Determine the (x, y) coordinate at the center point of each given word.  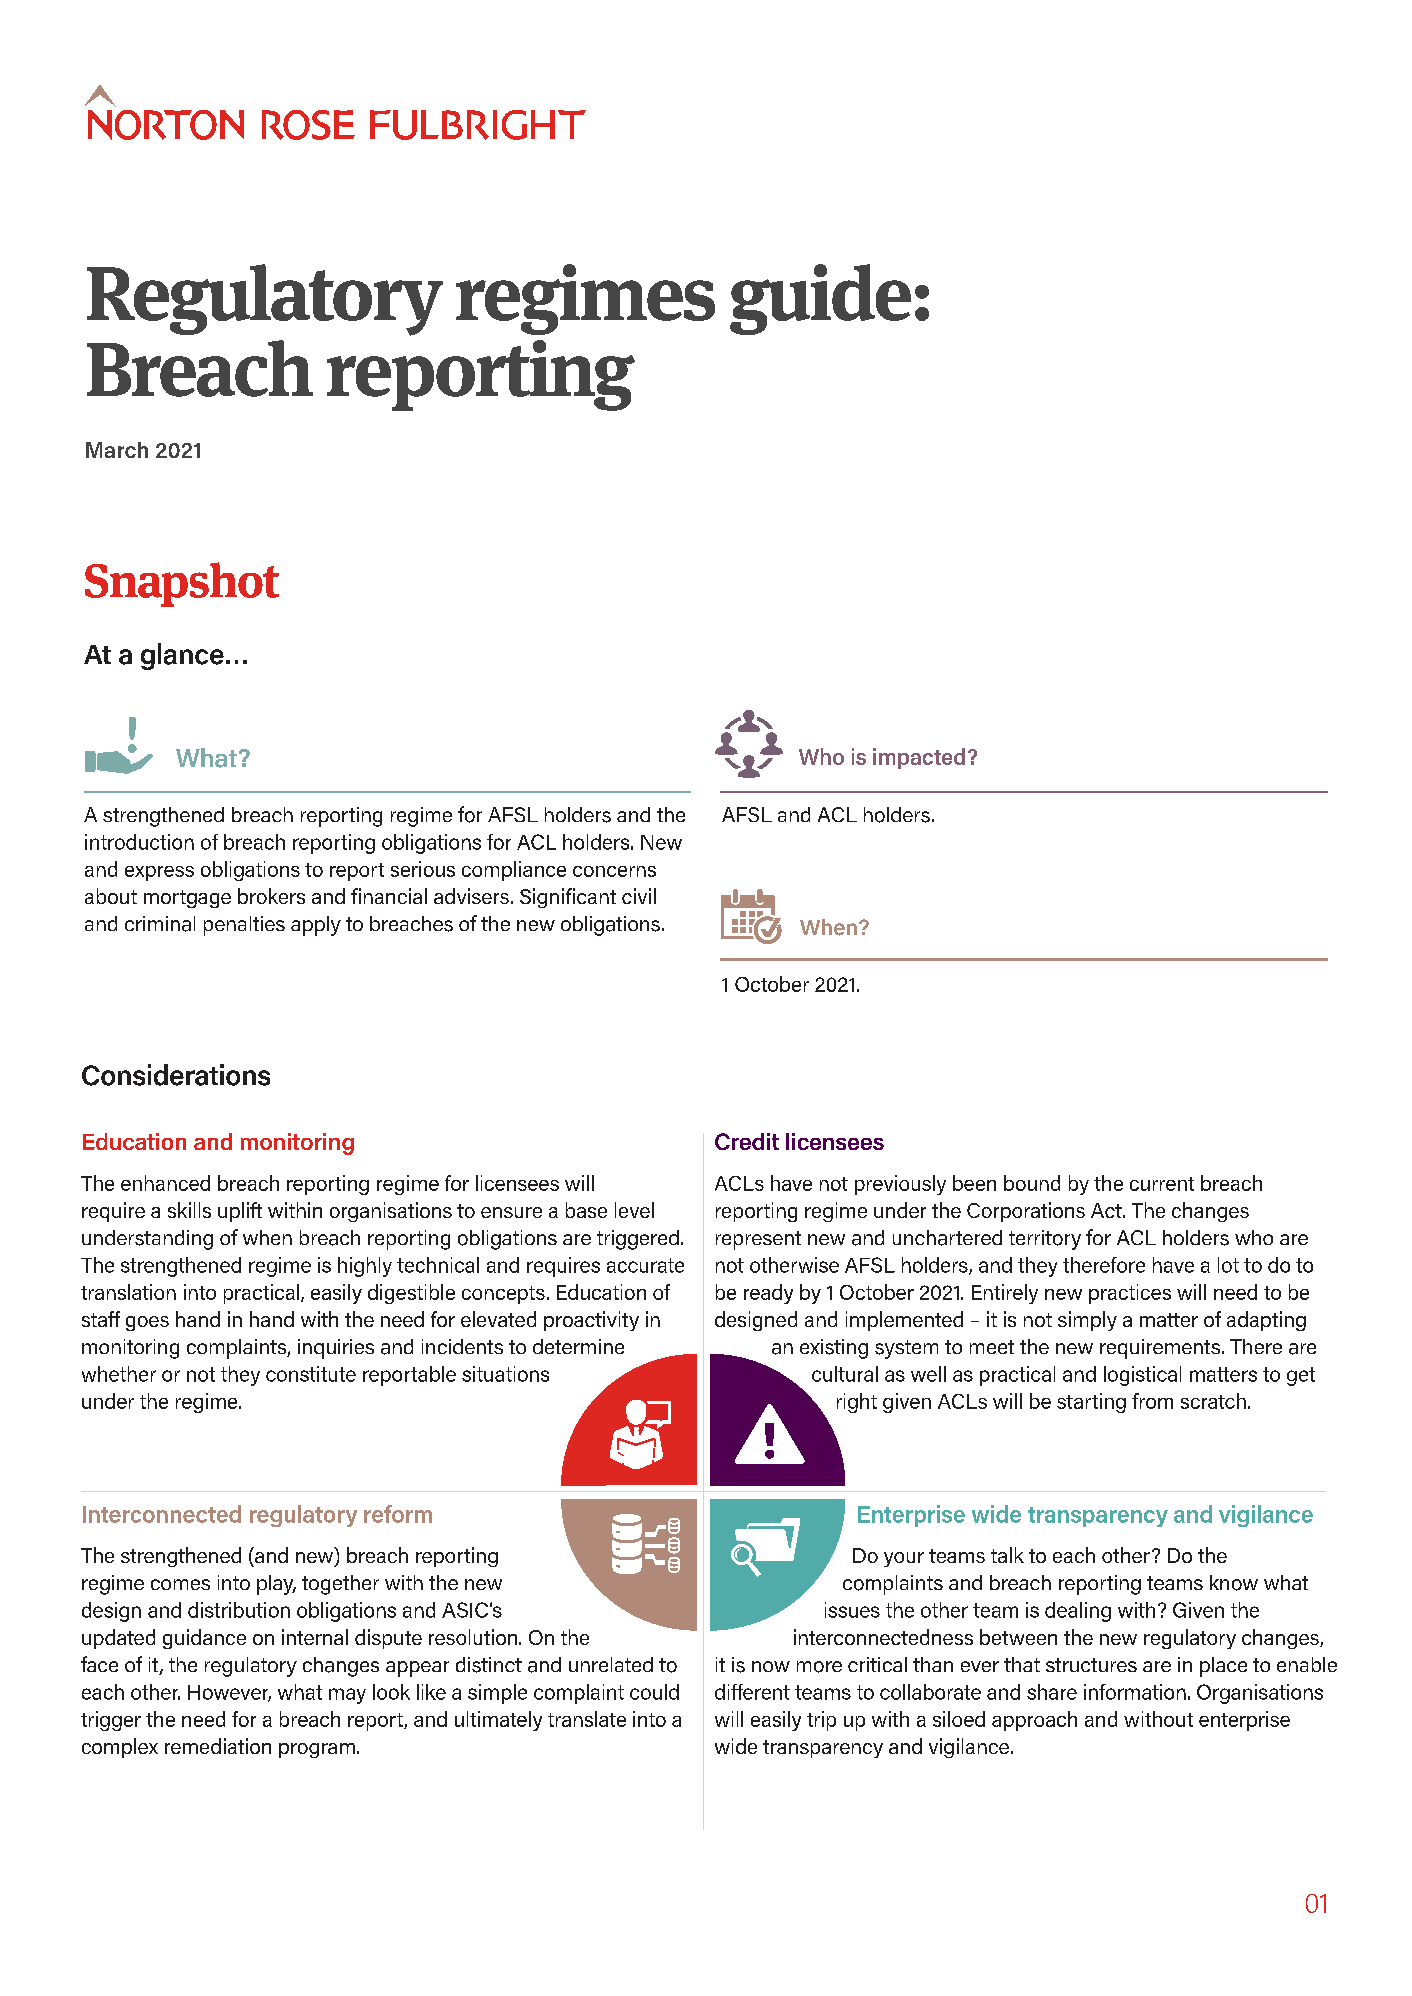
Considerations (176, 1075)
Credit (747, 1141)
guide (820, 299)
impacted (919, 758)
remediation (218, 1746)
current (1162, 1184)
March (117, 450)
